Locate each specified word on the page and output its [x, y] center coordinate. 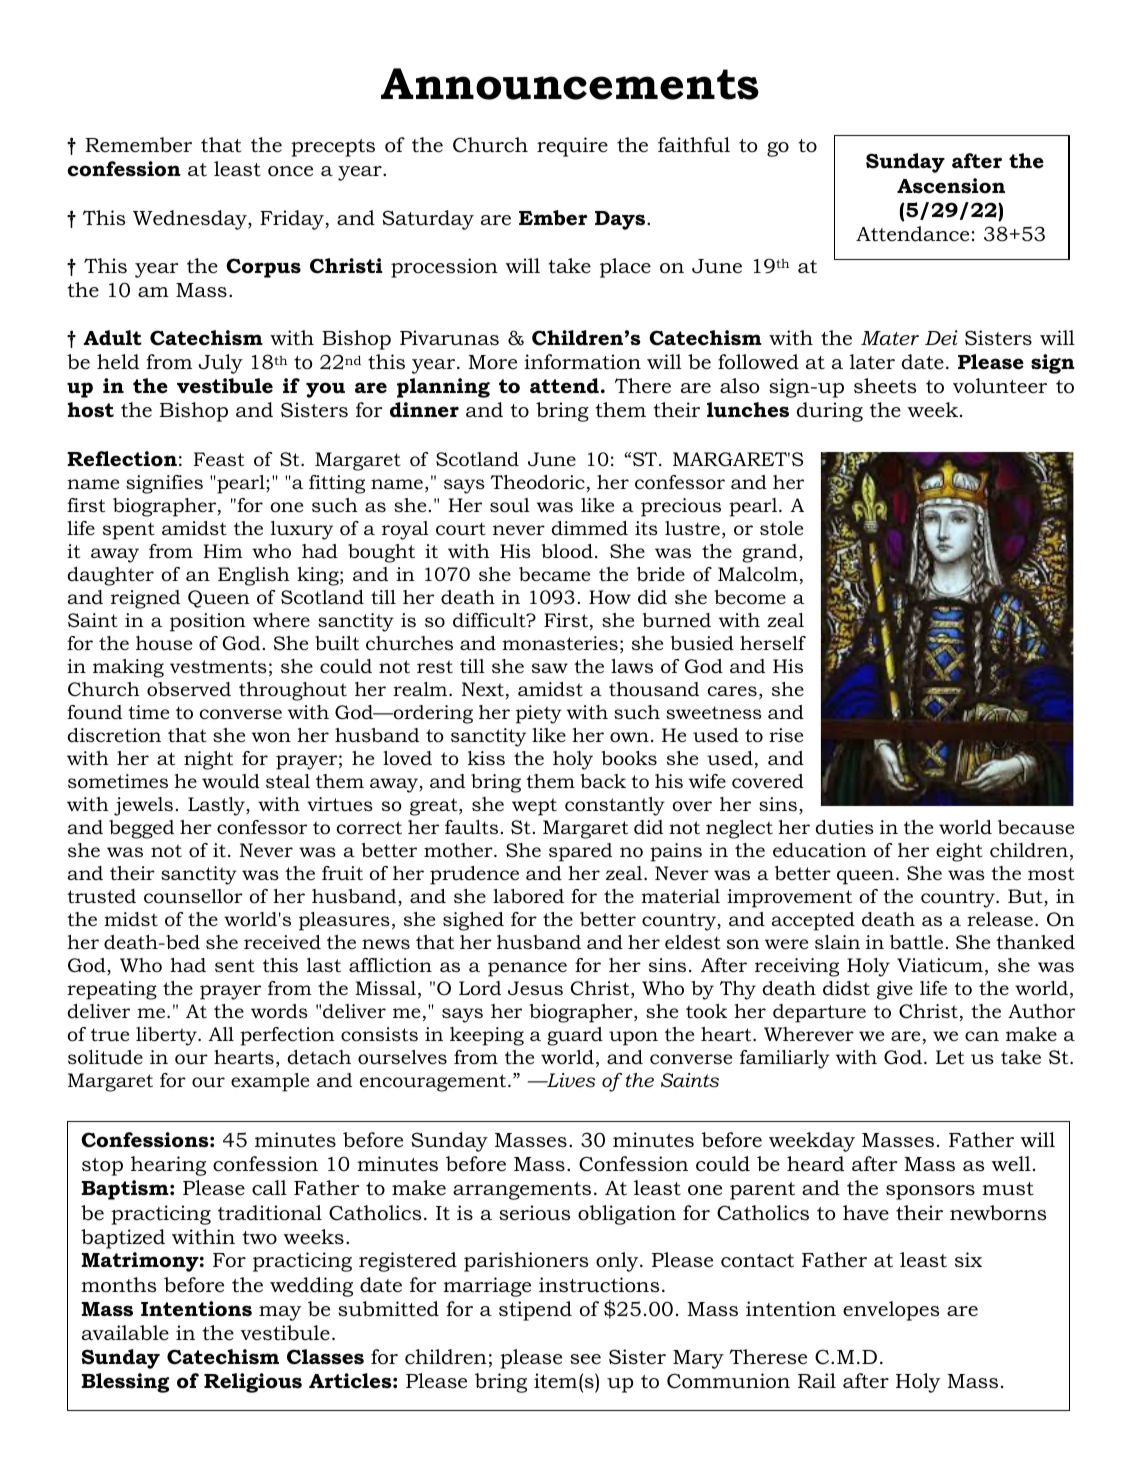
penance [527, 969]
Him [223, 551]
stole [781, 528]
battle [916, 942]
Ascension [951, 186]
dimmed [589, 528]
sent [235, 966]
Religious [253, 1383]
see [585, 1359]
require [572, 147]
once [290, 171]
